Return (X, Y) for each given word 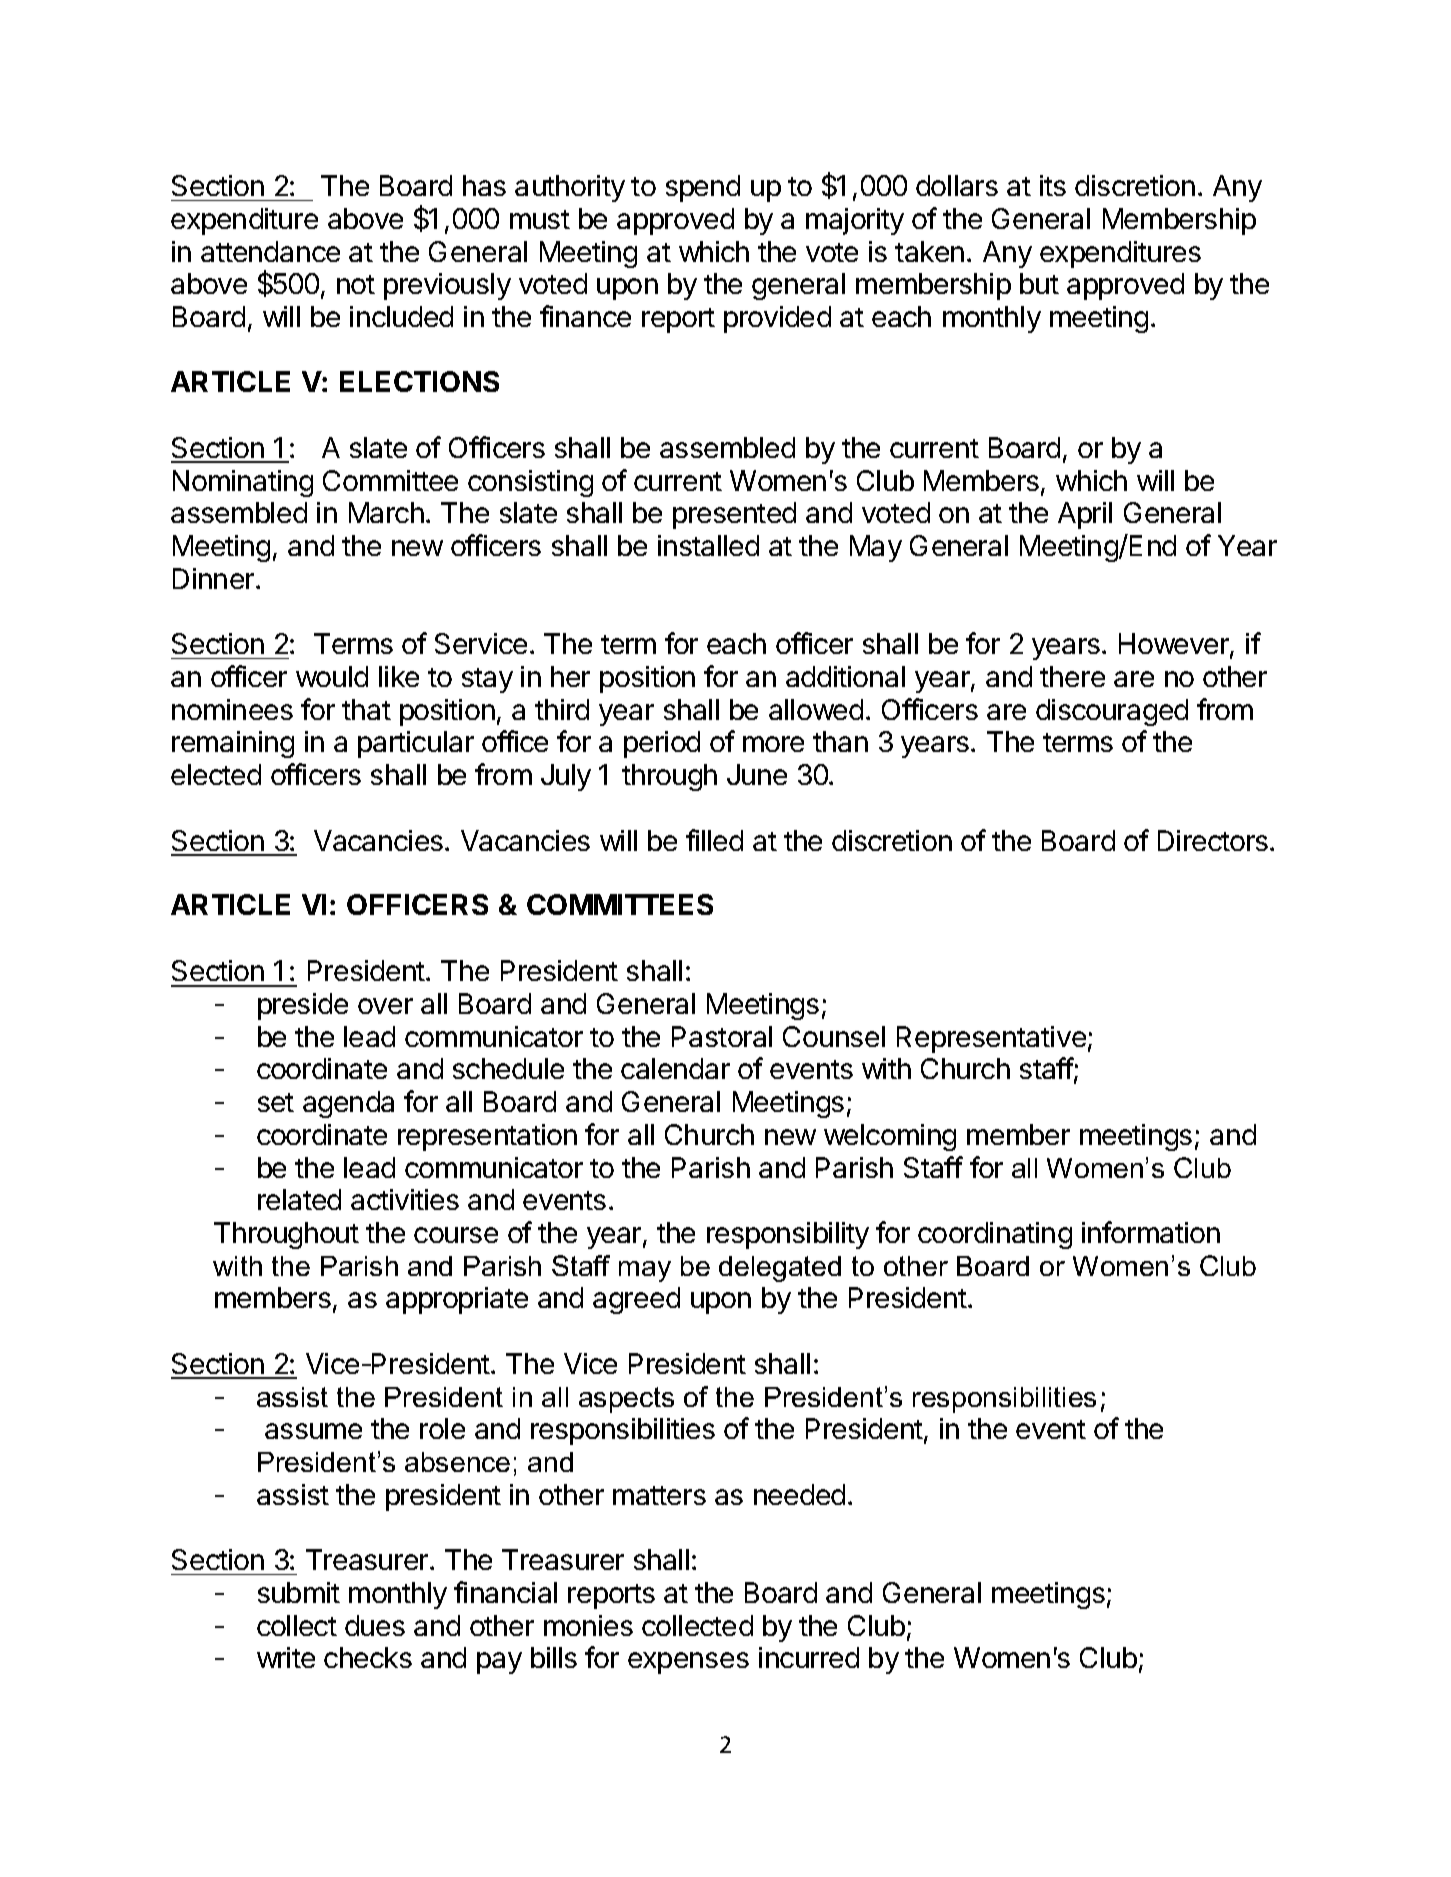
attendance (270, 251)
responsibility (788, 1235)
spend (703, 188)
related (299, 1199)
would (332, 676)
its (1053, 185)
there (1072, 676)
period (662, 744)
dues (375, 1625)
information (1151, 1232)
